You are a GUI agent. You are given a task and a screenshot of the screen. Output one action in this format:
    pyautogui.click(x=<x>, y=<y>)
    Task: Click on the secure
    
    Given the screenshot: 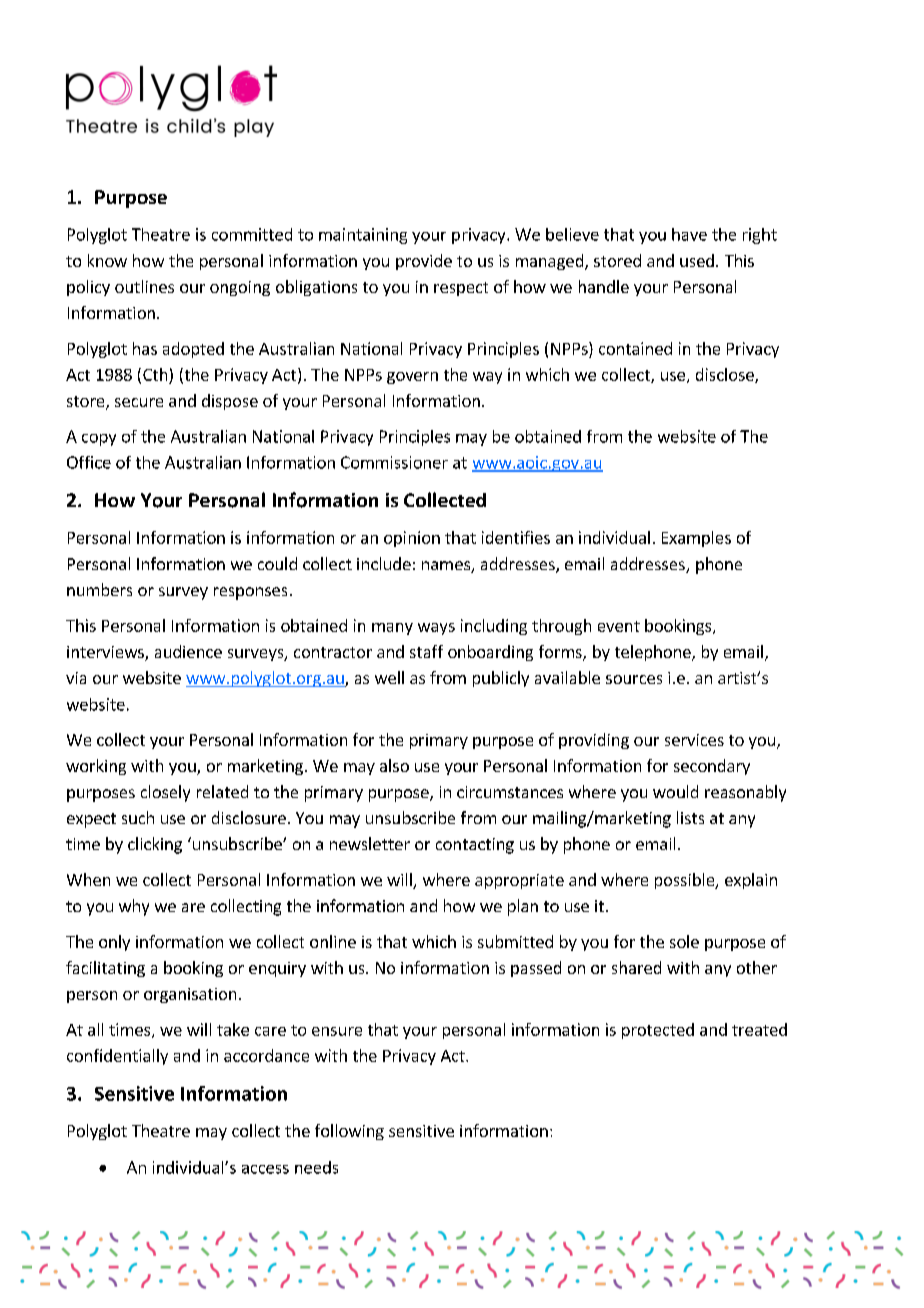 What is the action you would take?
    pyautogui.click(x=139, y=402)
